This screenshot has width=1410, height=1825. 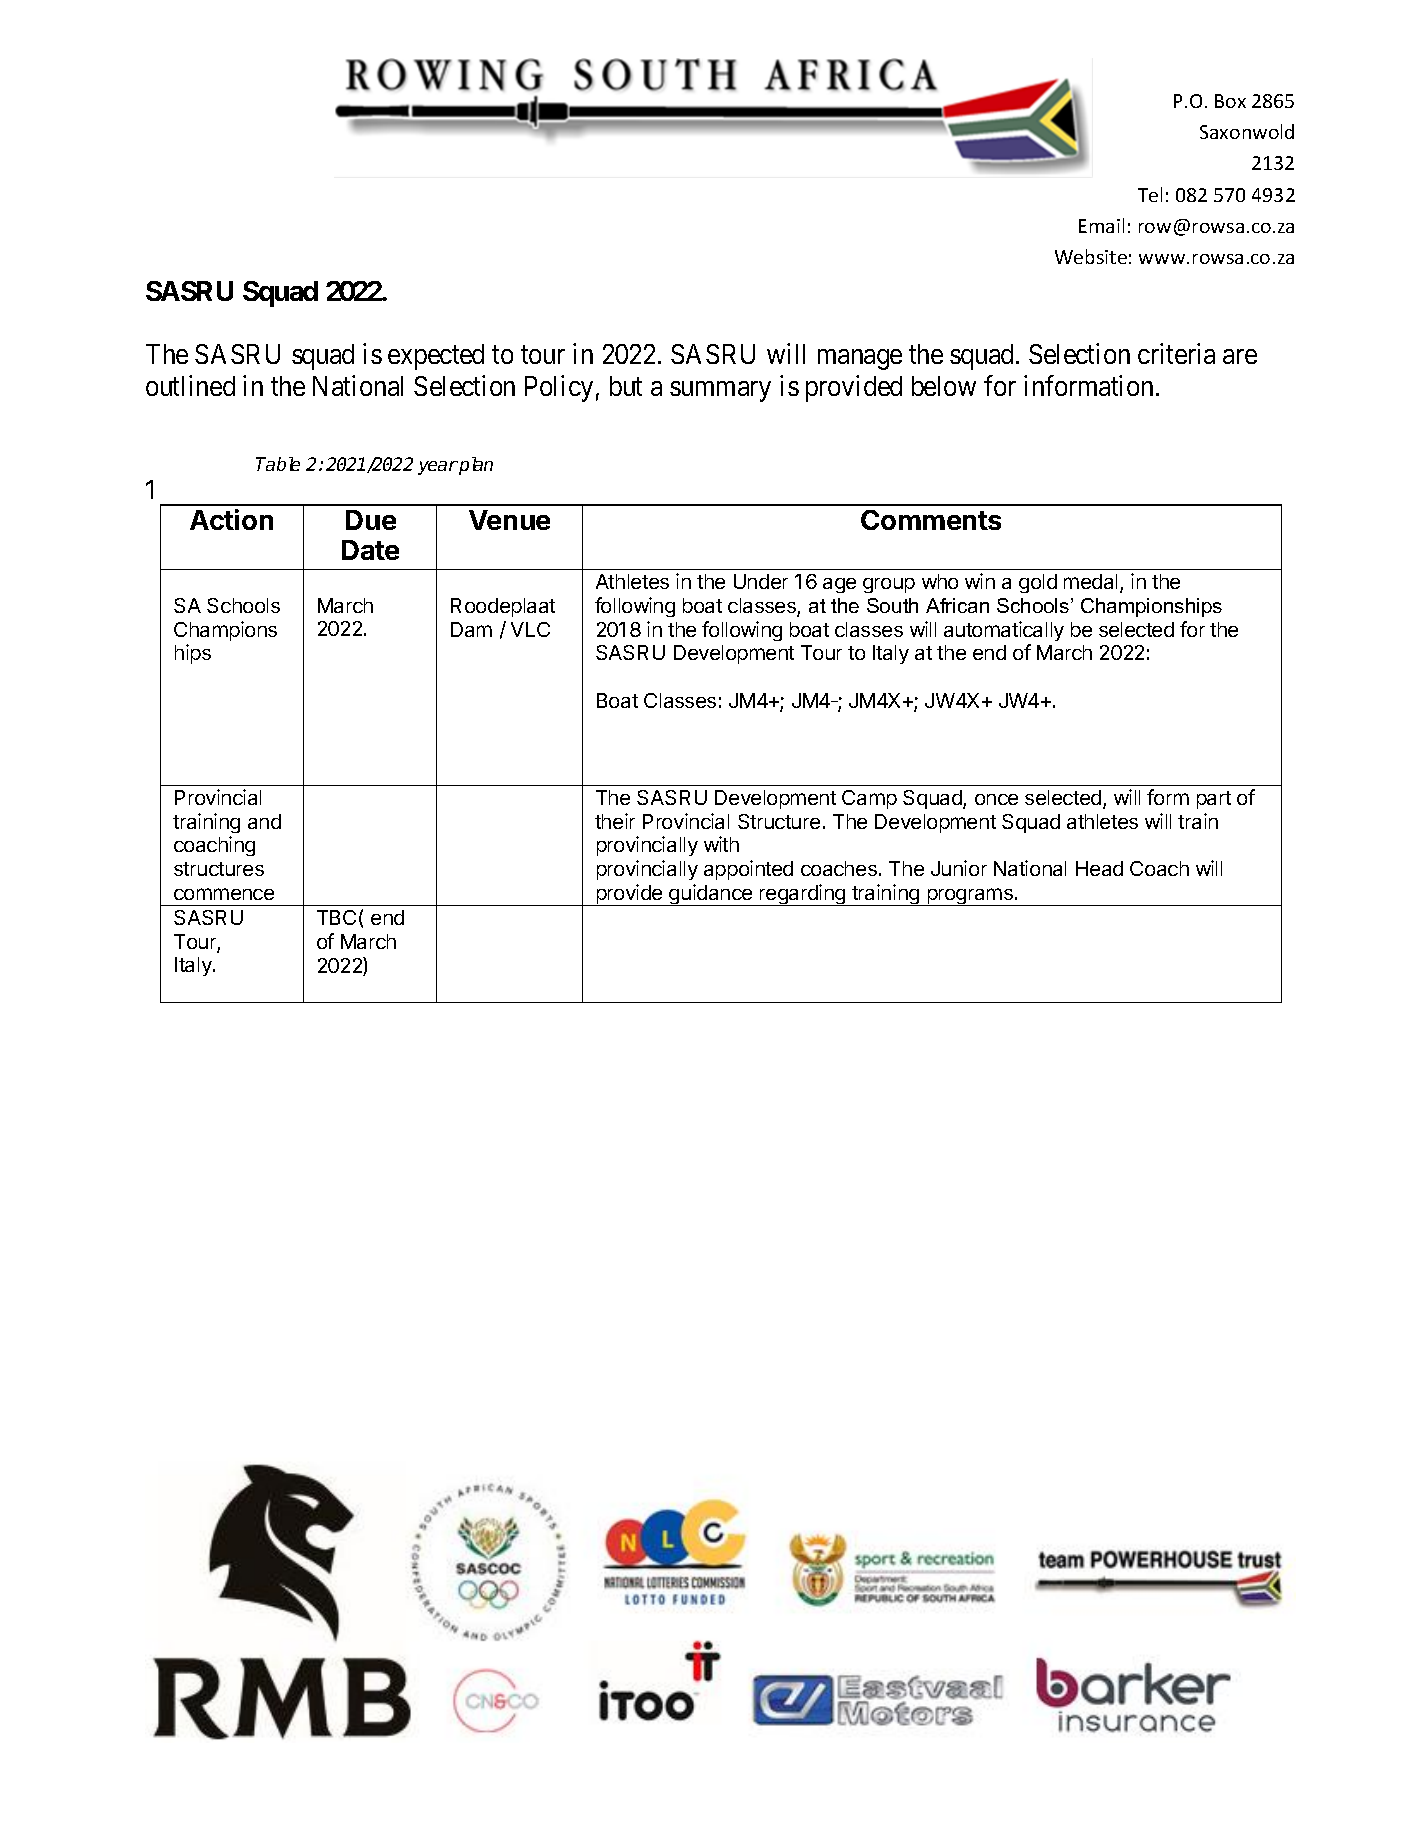 I want to click on expected, so click(x=436, y=357).
